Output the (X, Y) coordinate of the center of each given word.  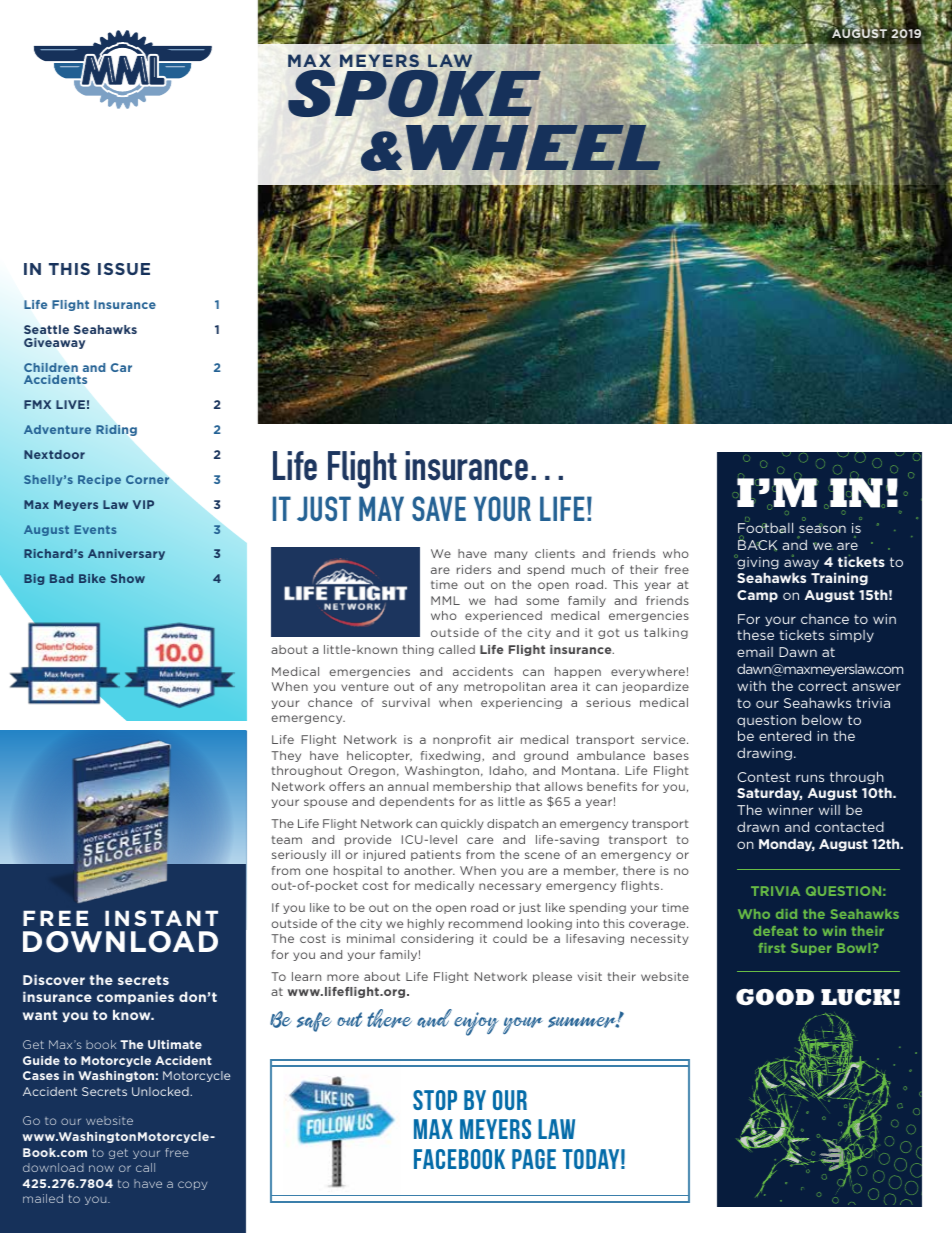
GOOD (775, 997)
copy (192, 1185)
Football (765, 528)
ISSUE (124, 269)
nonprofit (462, 740)
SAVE (439, 508)
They (286, 756)
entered (785, 735)
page (534, 1159)
